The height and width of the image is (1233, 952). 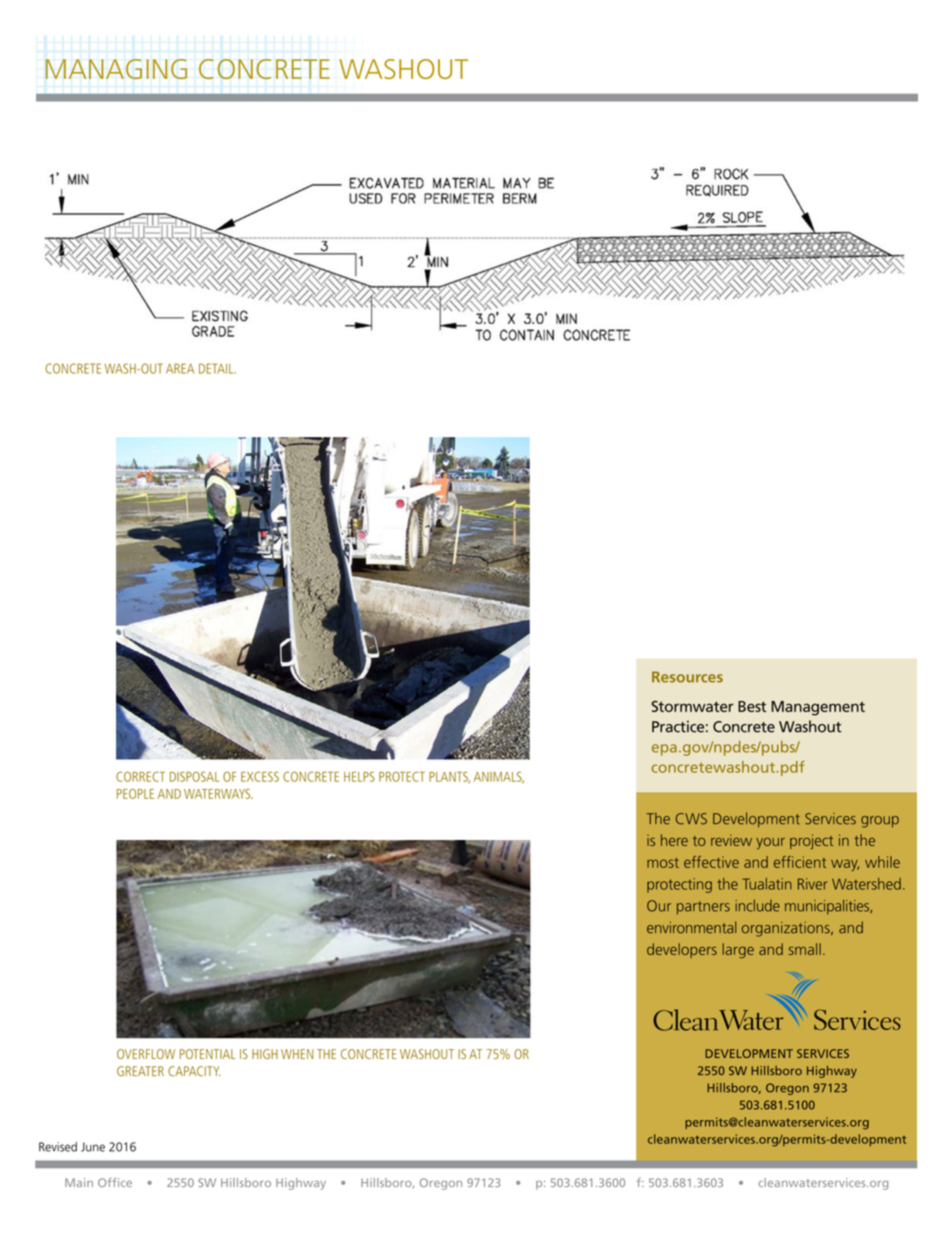 What do you see at coordinates (752, 706) in the image?
I see `Best` at bounding box center [752, 706].
